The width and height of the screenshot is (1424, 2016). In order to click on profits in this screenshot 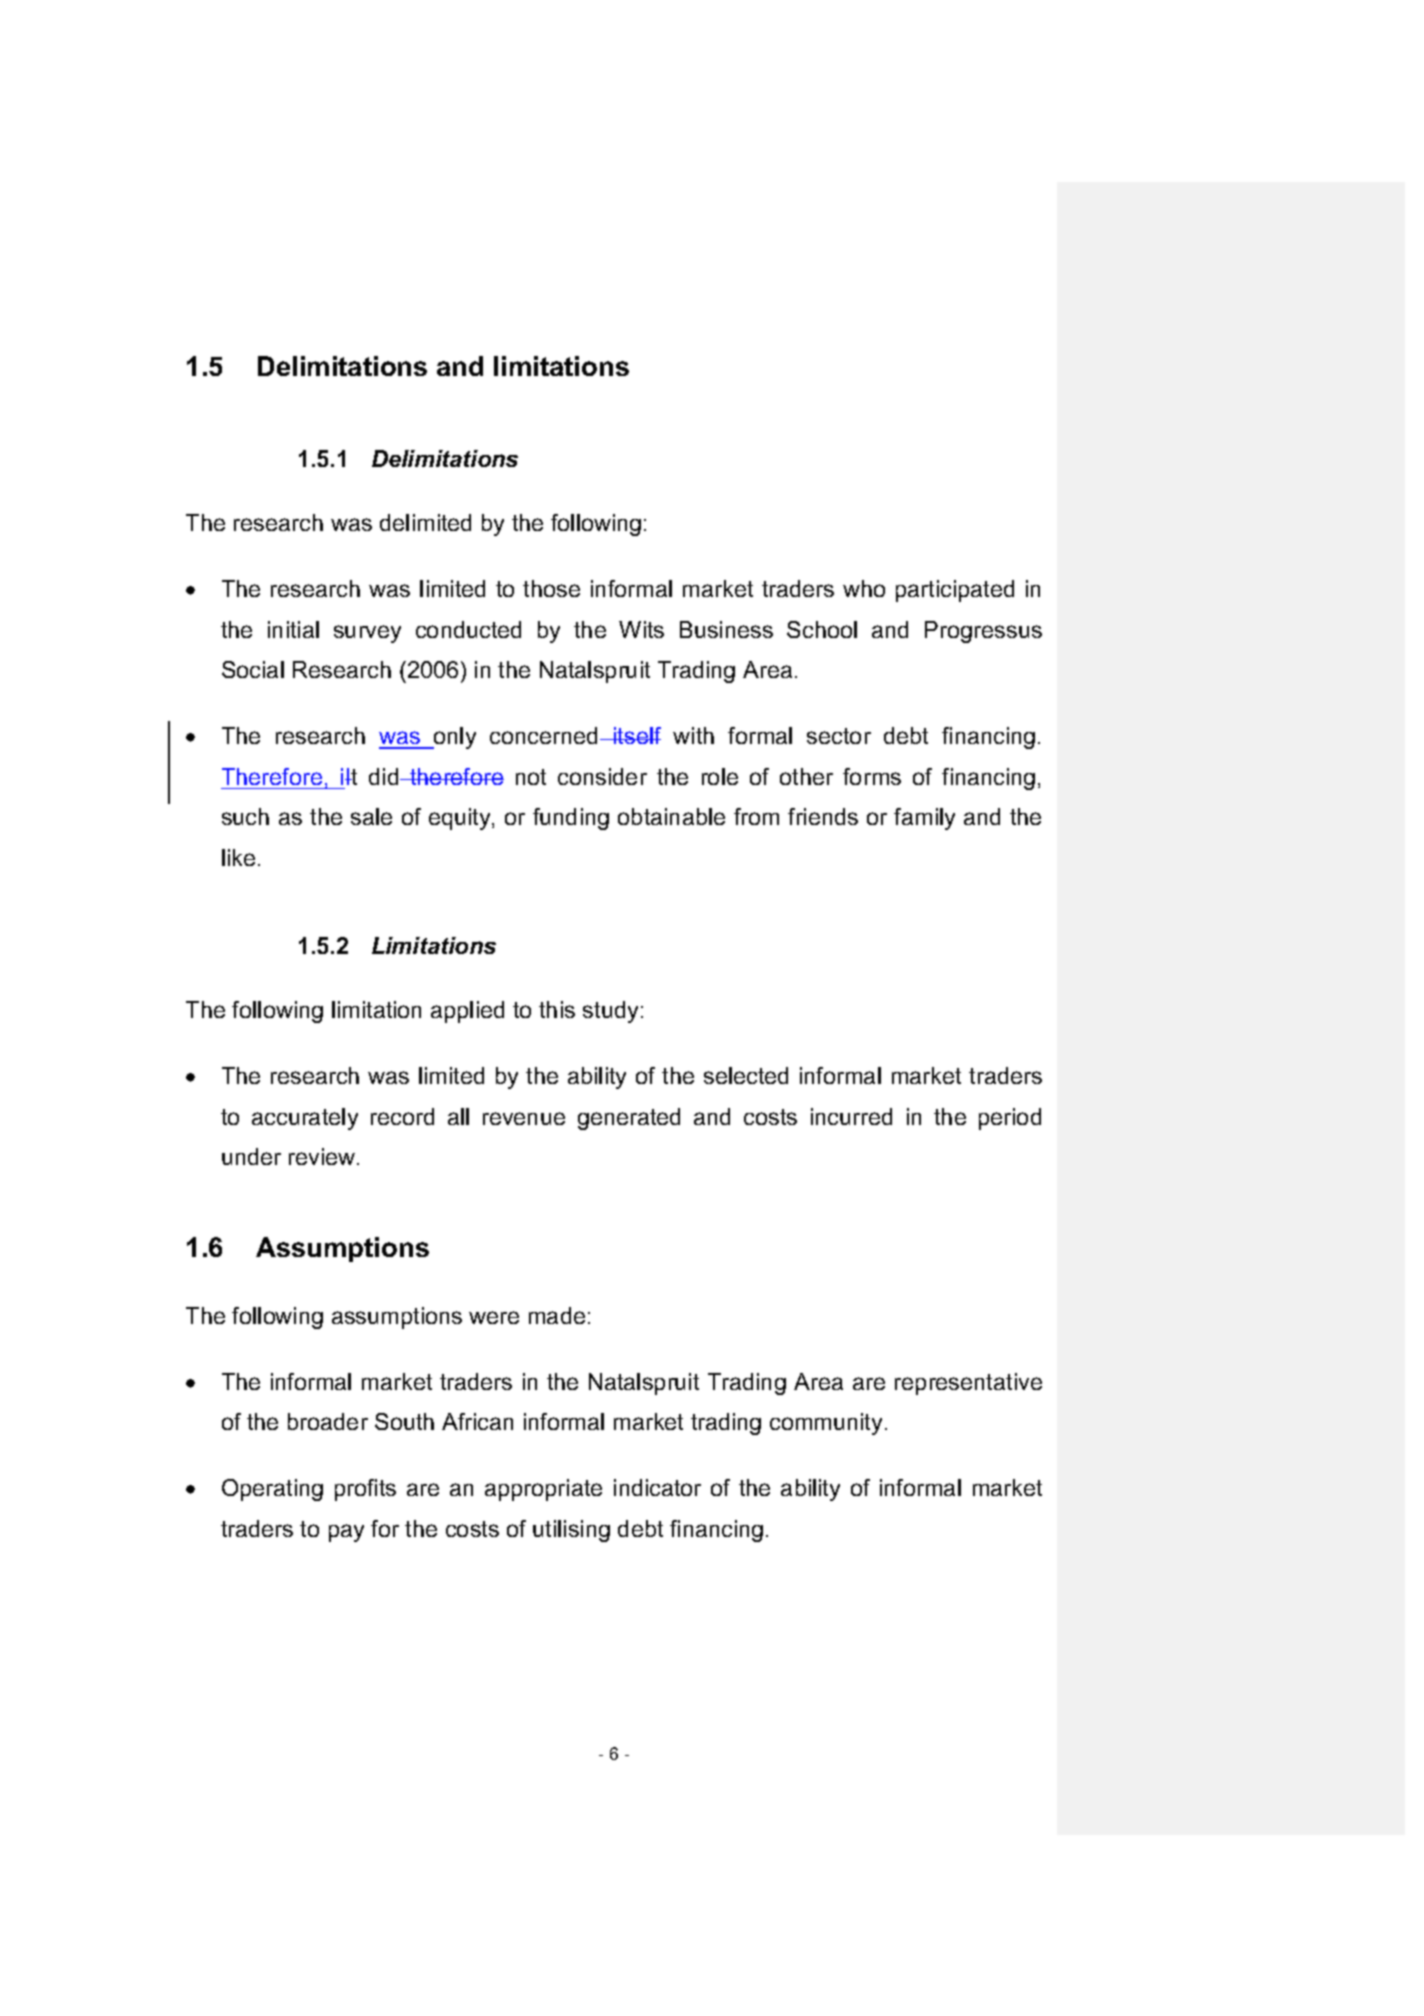, I will do `click(365, 1490)`.
